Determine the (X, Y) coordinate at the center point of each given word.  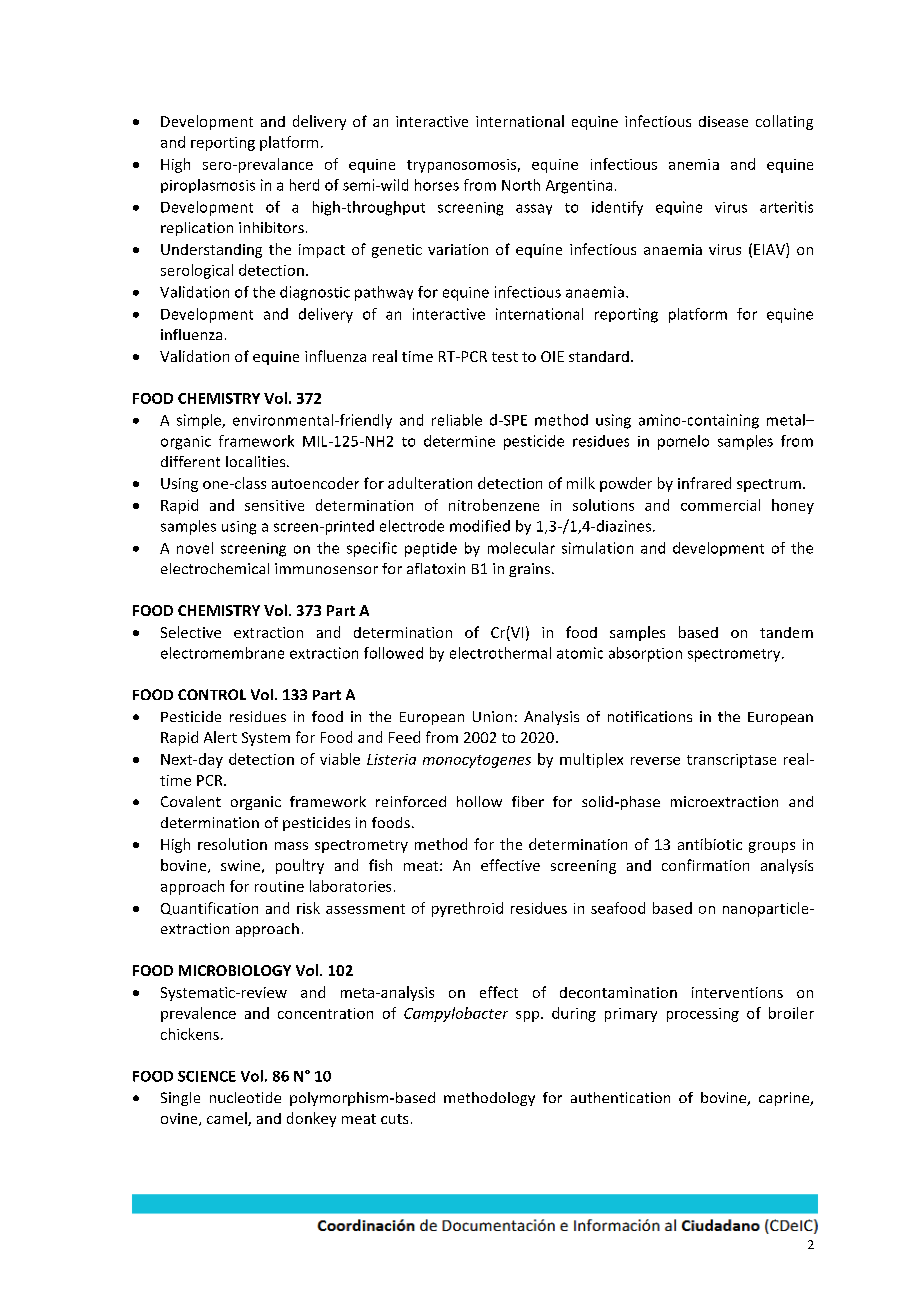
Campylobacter (456, 1014)
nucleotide (245, 1097)
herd (304, 185)
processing (703, 1015)
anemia (694, 164)
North (521, 185)
